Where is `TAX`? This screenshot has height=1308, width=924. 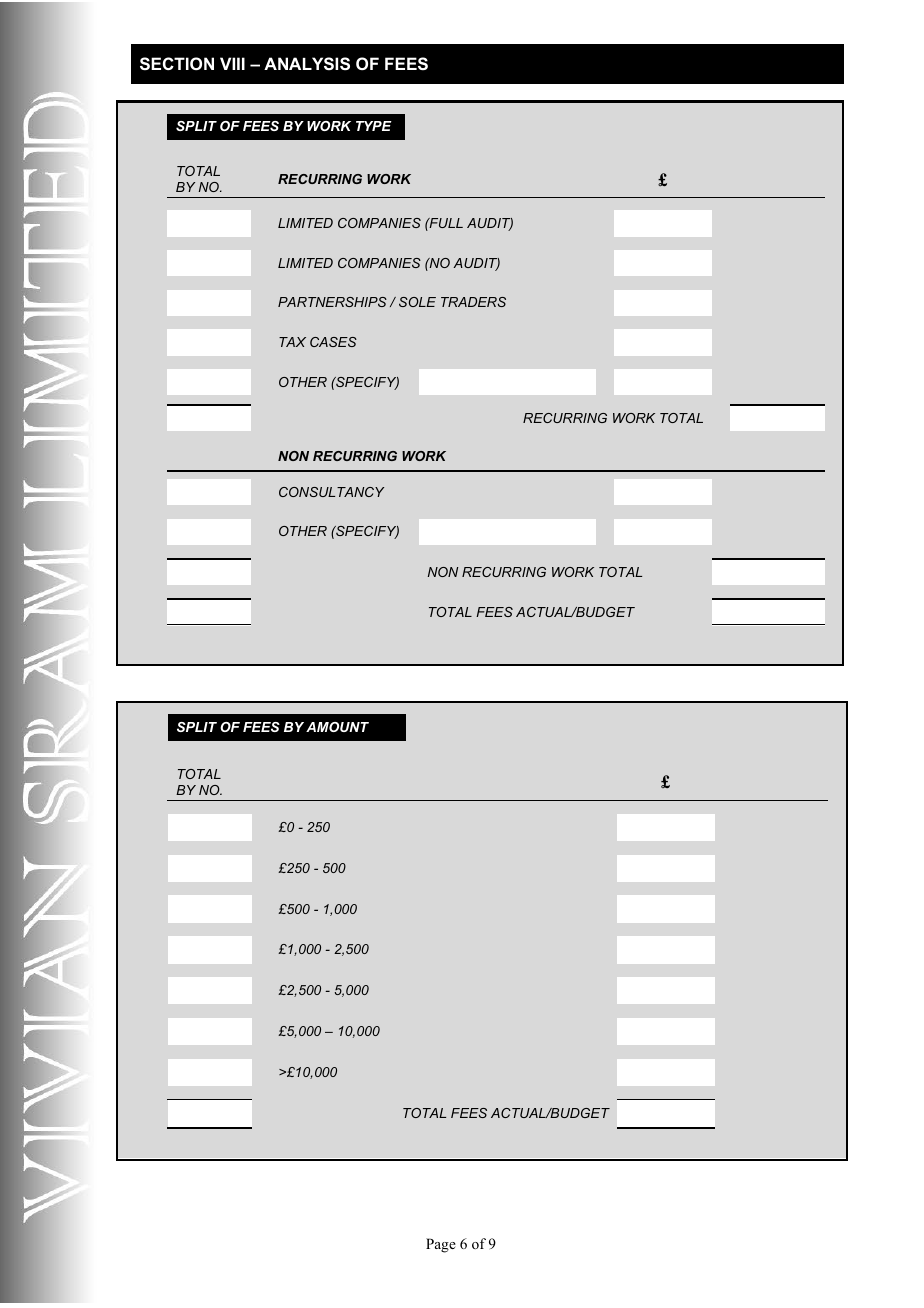 TAX is located at coordinates (292, 342).
